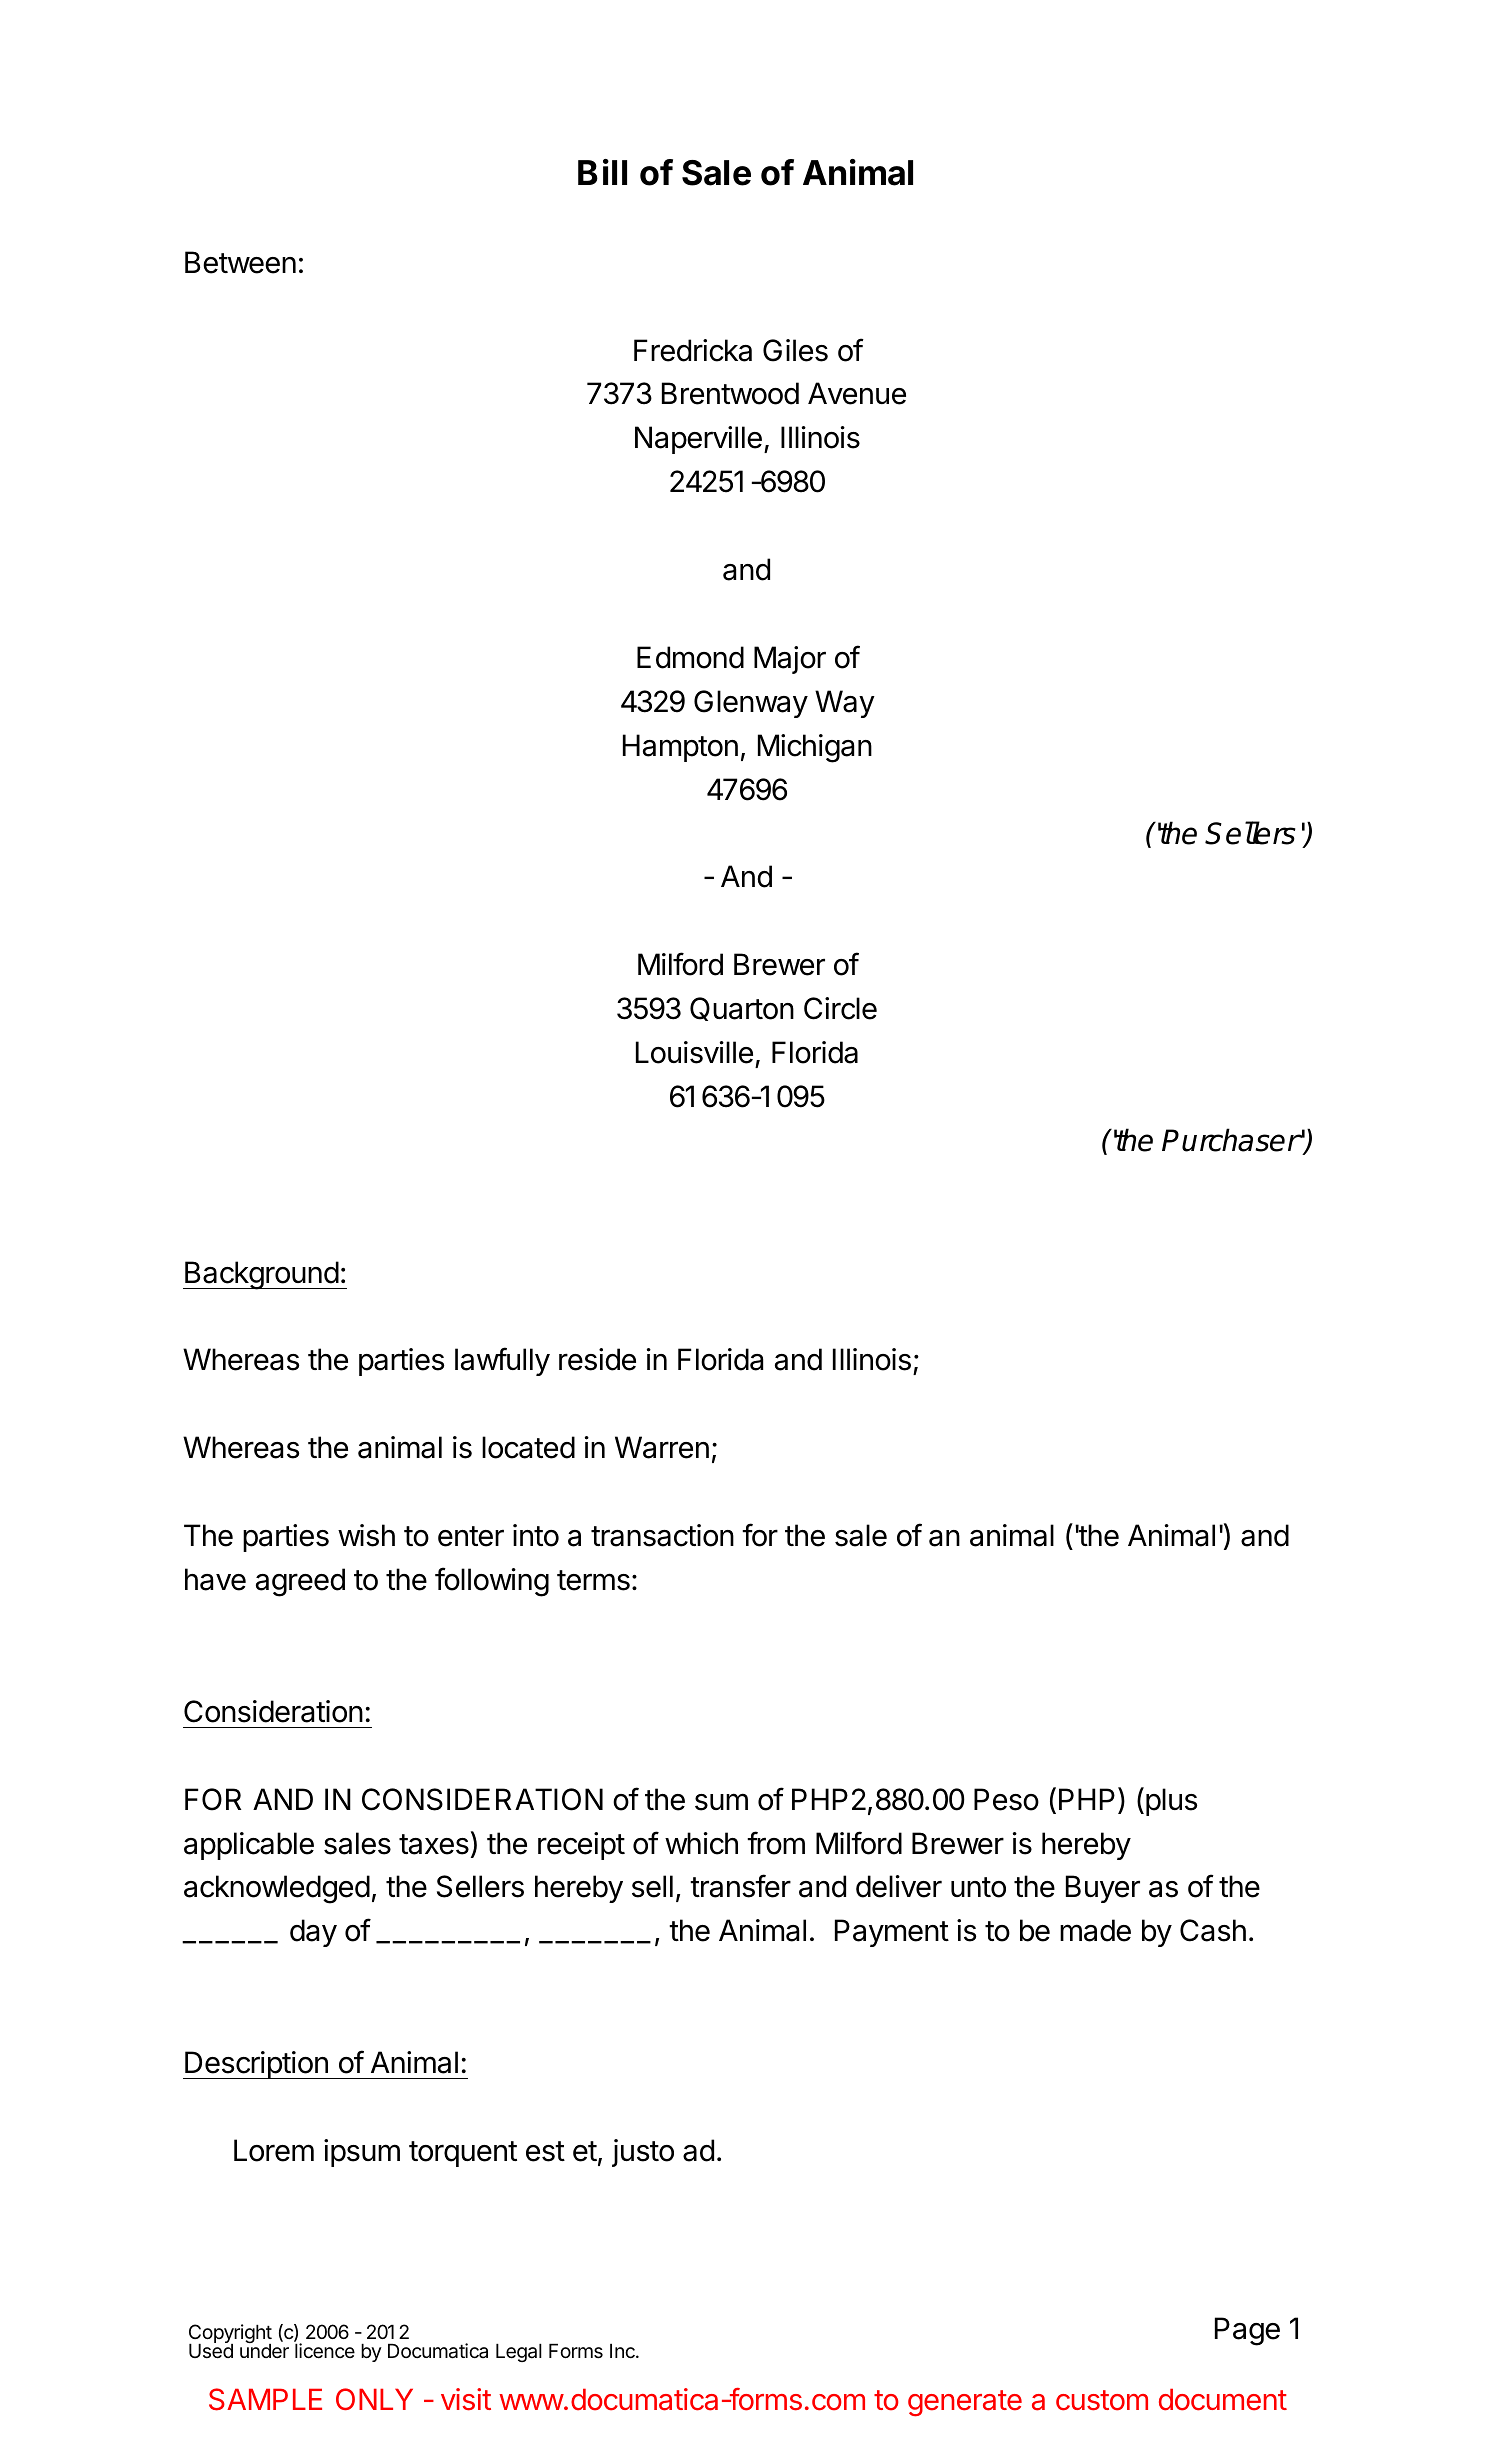  Describe the element at coordinates (1102, 2400) in the document. I see `custom` at that location.
